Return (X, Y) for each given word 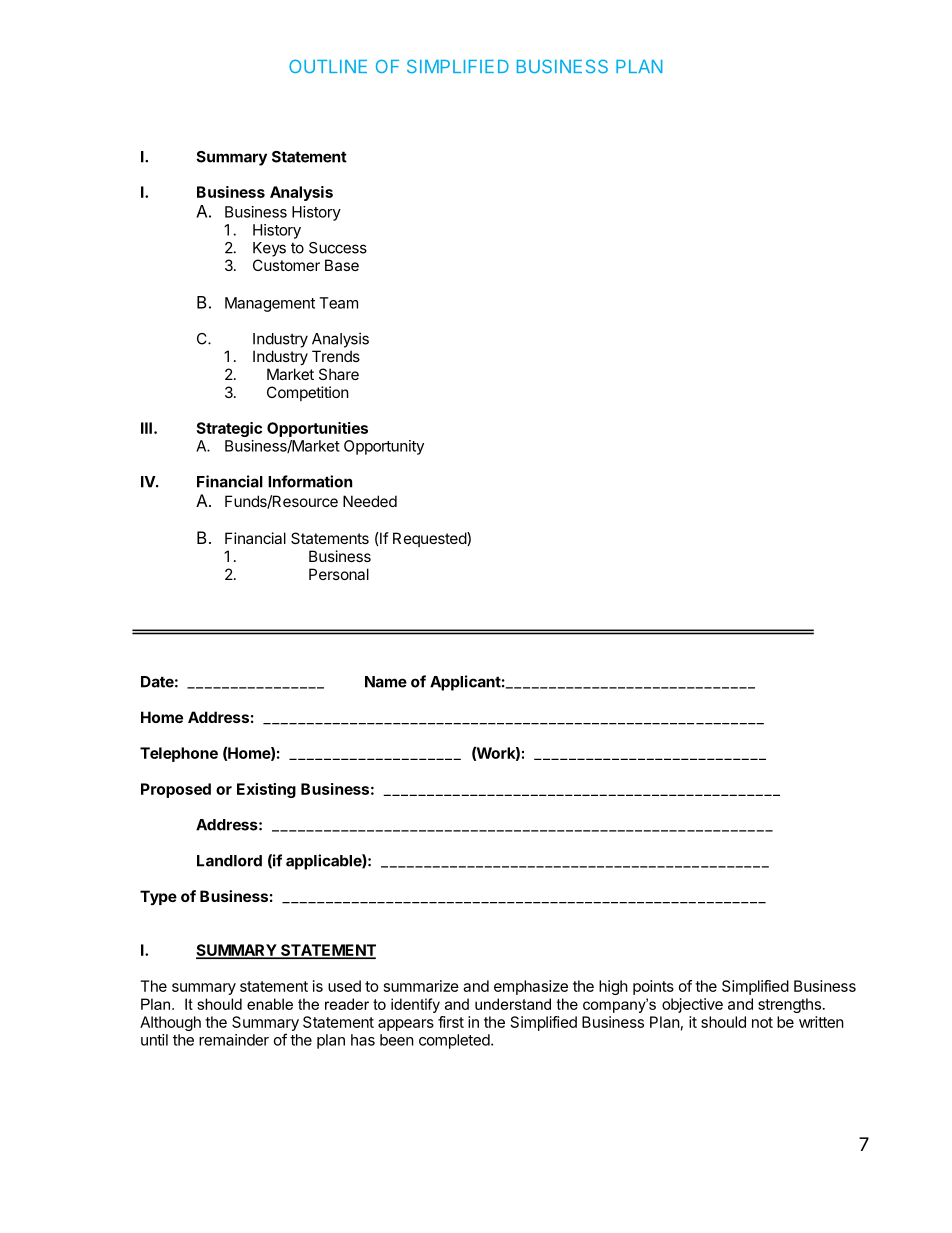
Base (342, 265)
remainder (234, 1040)
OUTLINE (328, 66)
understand (513, 1004)
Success (338, 248)
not (762, 1022)
